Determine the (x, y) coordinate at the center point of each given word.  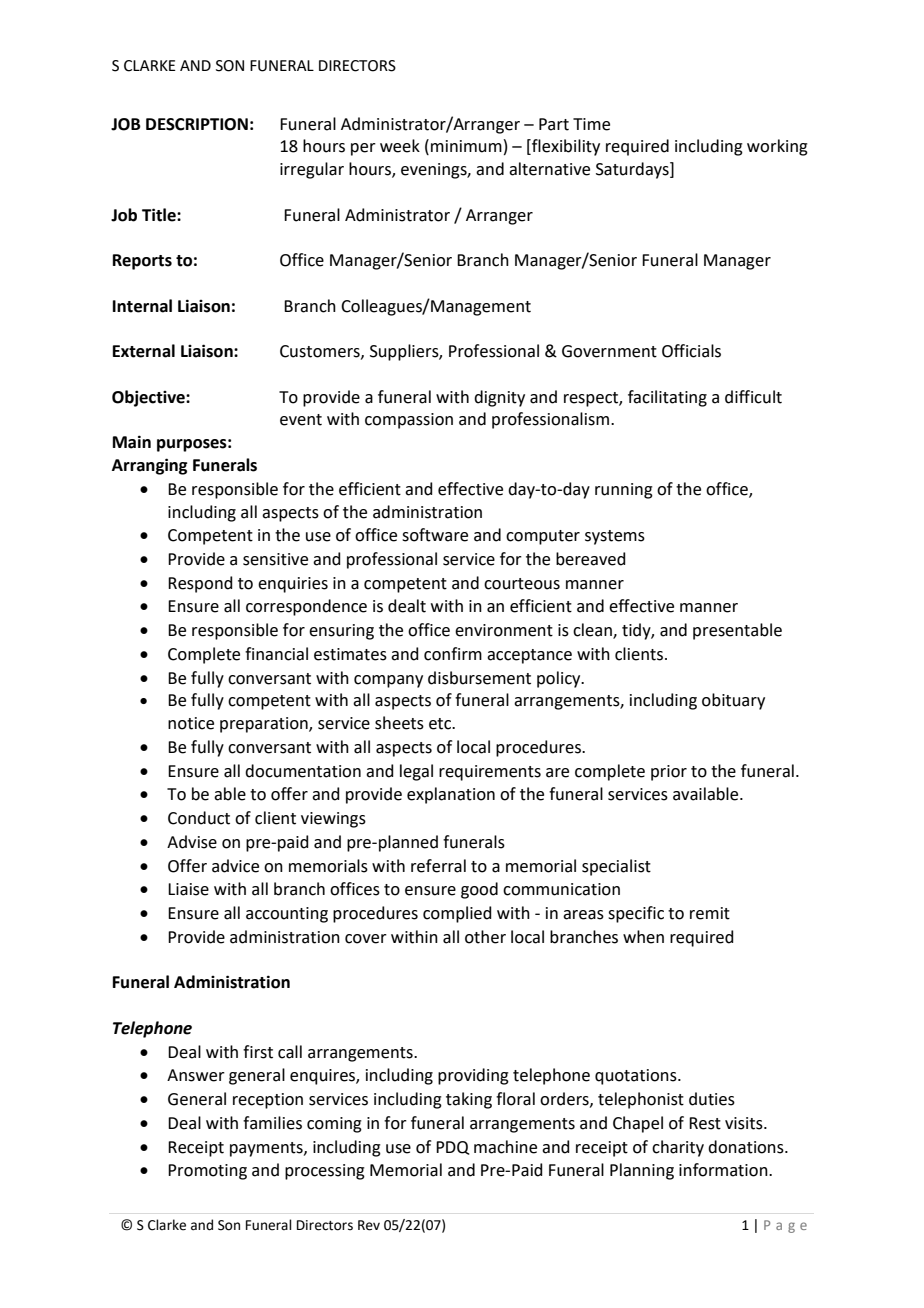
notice (191, 723)
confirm (453, 654)
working (777, 147)
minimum (466, 146)
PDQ (452, 1148)
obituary (733, 701)
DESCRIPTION (197, 124)
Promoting (207, 1172)
